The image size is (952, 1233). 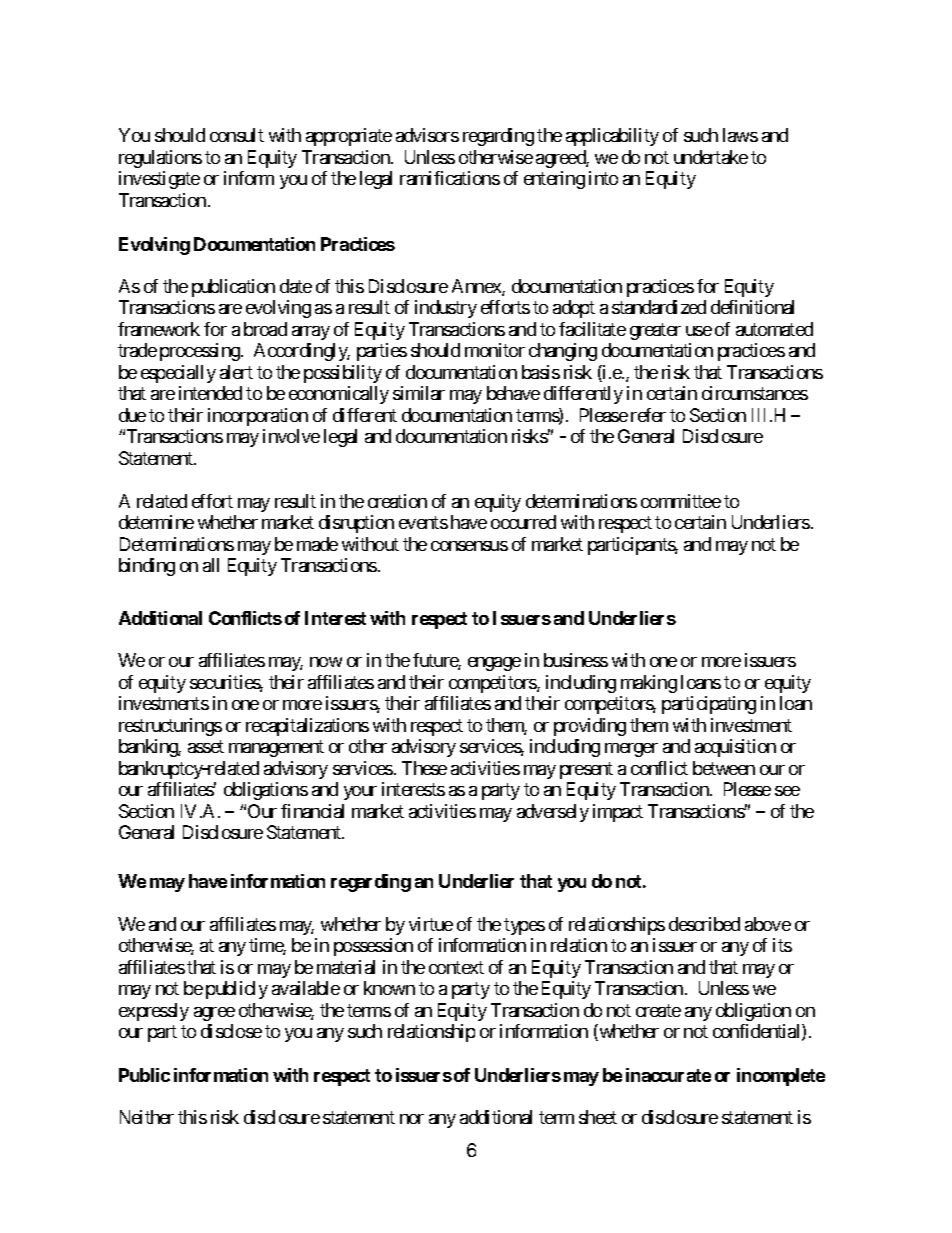 I want to click on Neither, so click(x=147, y=1117).
